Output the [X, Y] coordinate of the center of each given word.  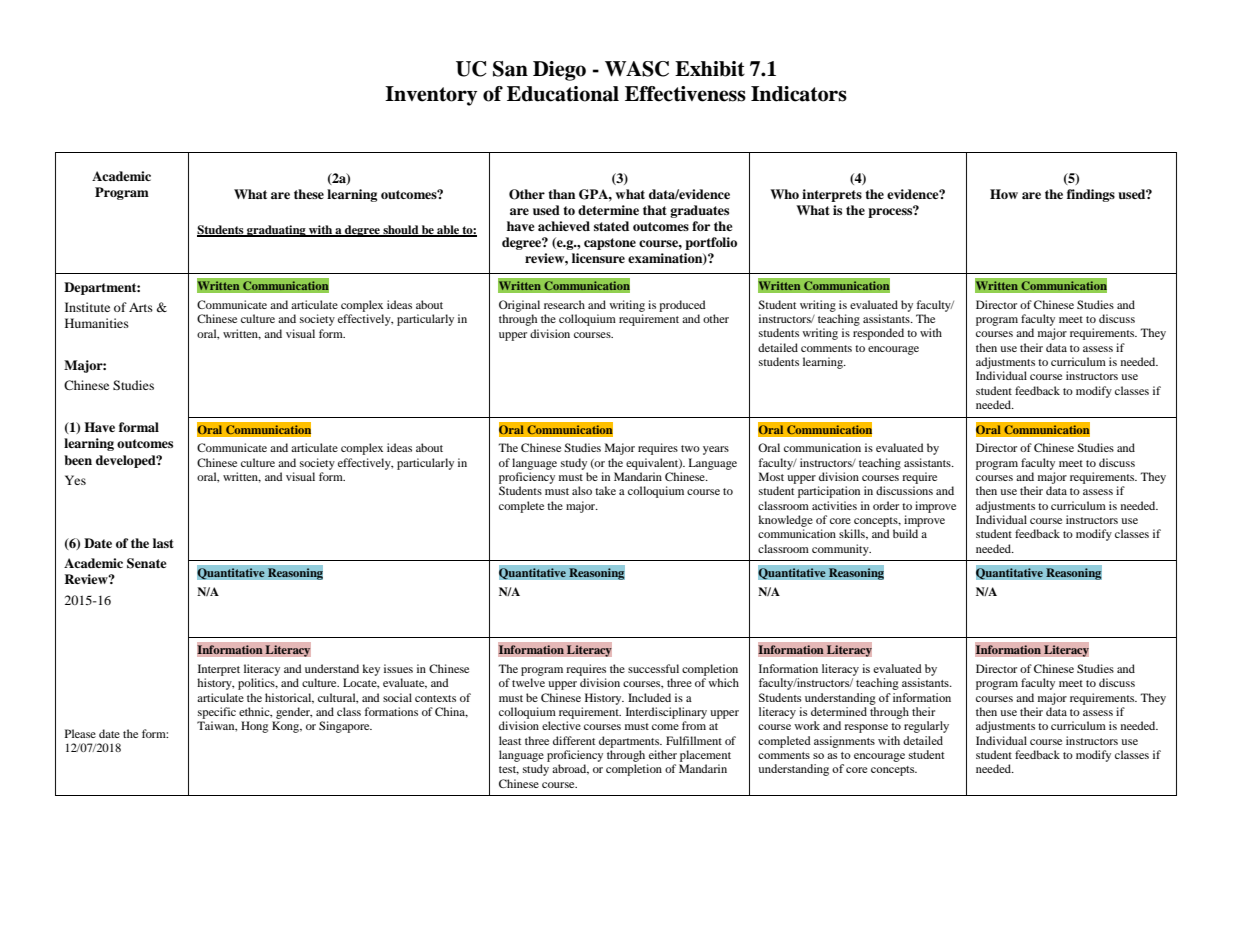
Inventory [431, 96]
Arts [141, 307]
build [905, 533]
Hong [254, 727]
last [163, 543]
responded [878, 334]
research [564, 304]
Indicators [799, 94]
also [582, 490]
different [574, 740]
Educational [563, 94]
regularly [926, 727]
